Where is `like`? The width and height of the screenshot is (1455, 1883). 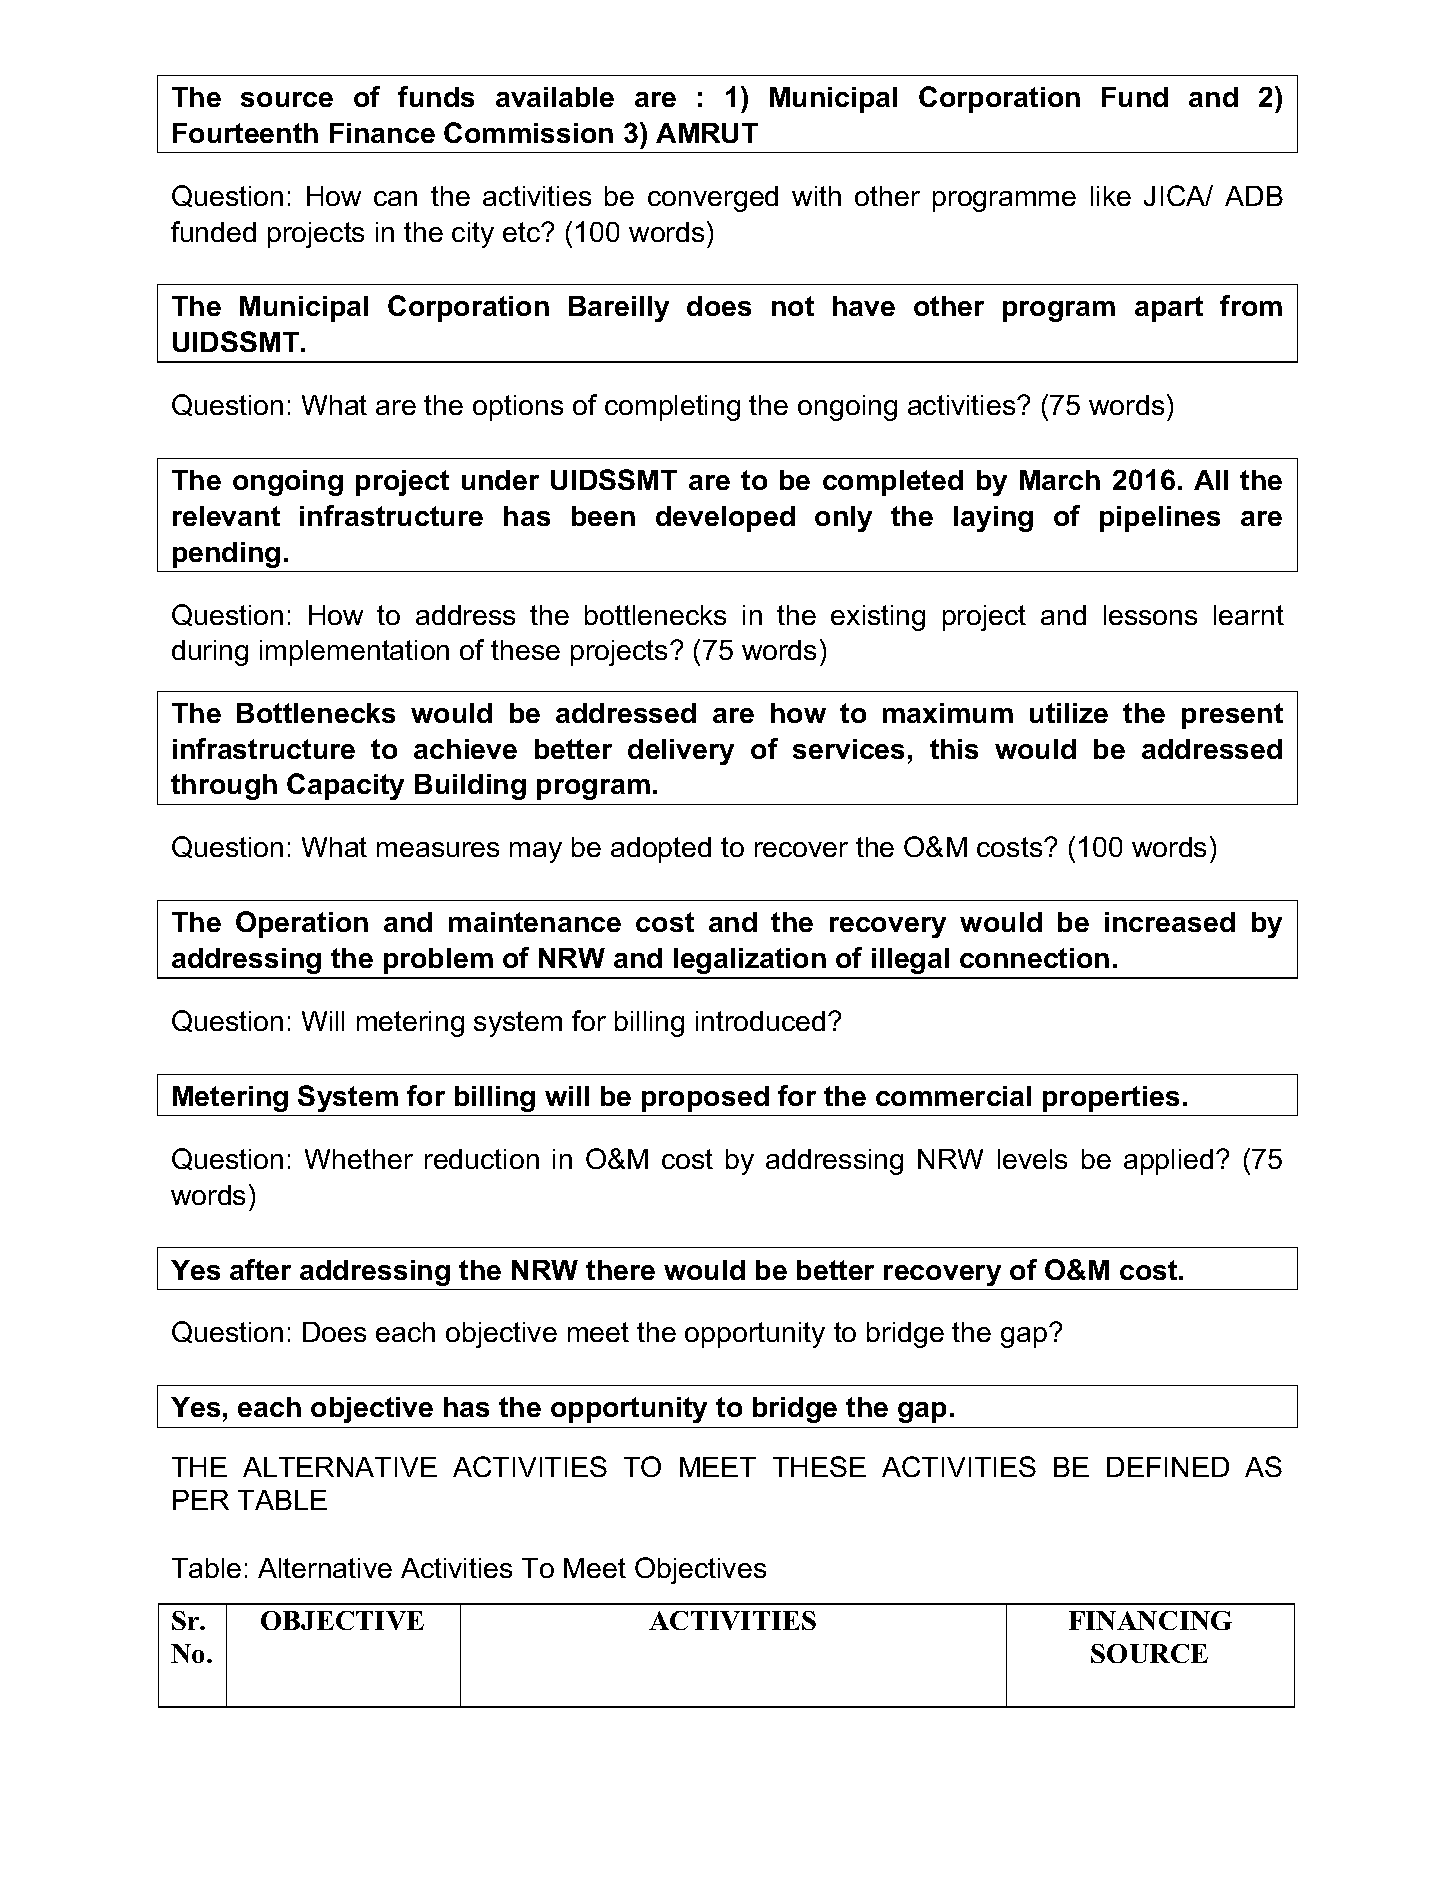 like is located at coordinates (1111, 196).
